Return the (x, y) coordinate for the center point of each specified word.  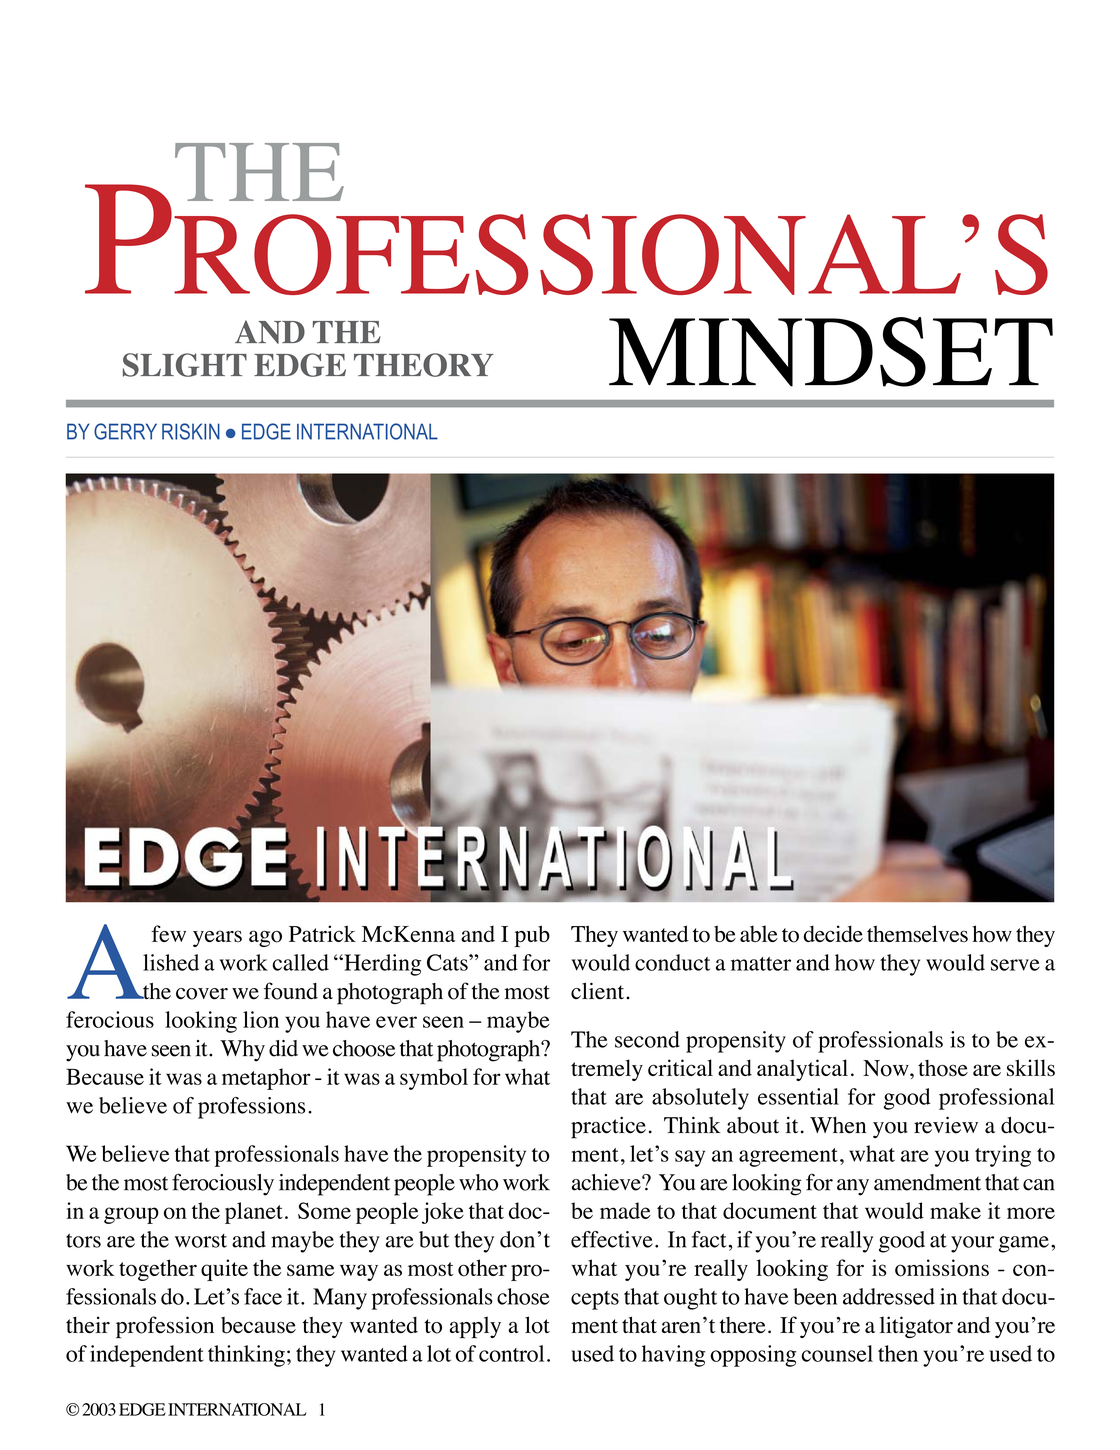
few (168, 933)
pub (532, 936)
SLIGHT (185, 365)
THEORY (424, 365)
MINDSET (831, 352)
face (263, 1296)
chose (523, 1296)
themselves (917, 933)
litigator (916, 1327)
